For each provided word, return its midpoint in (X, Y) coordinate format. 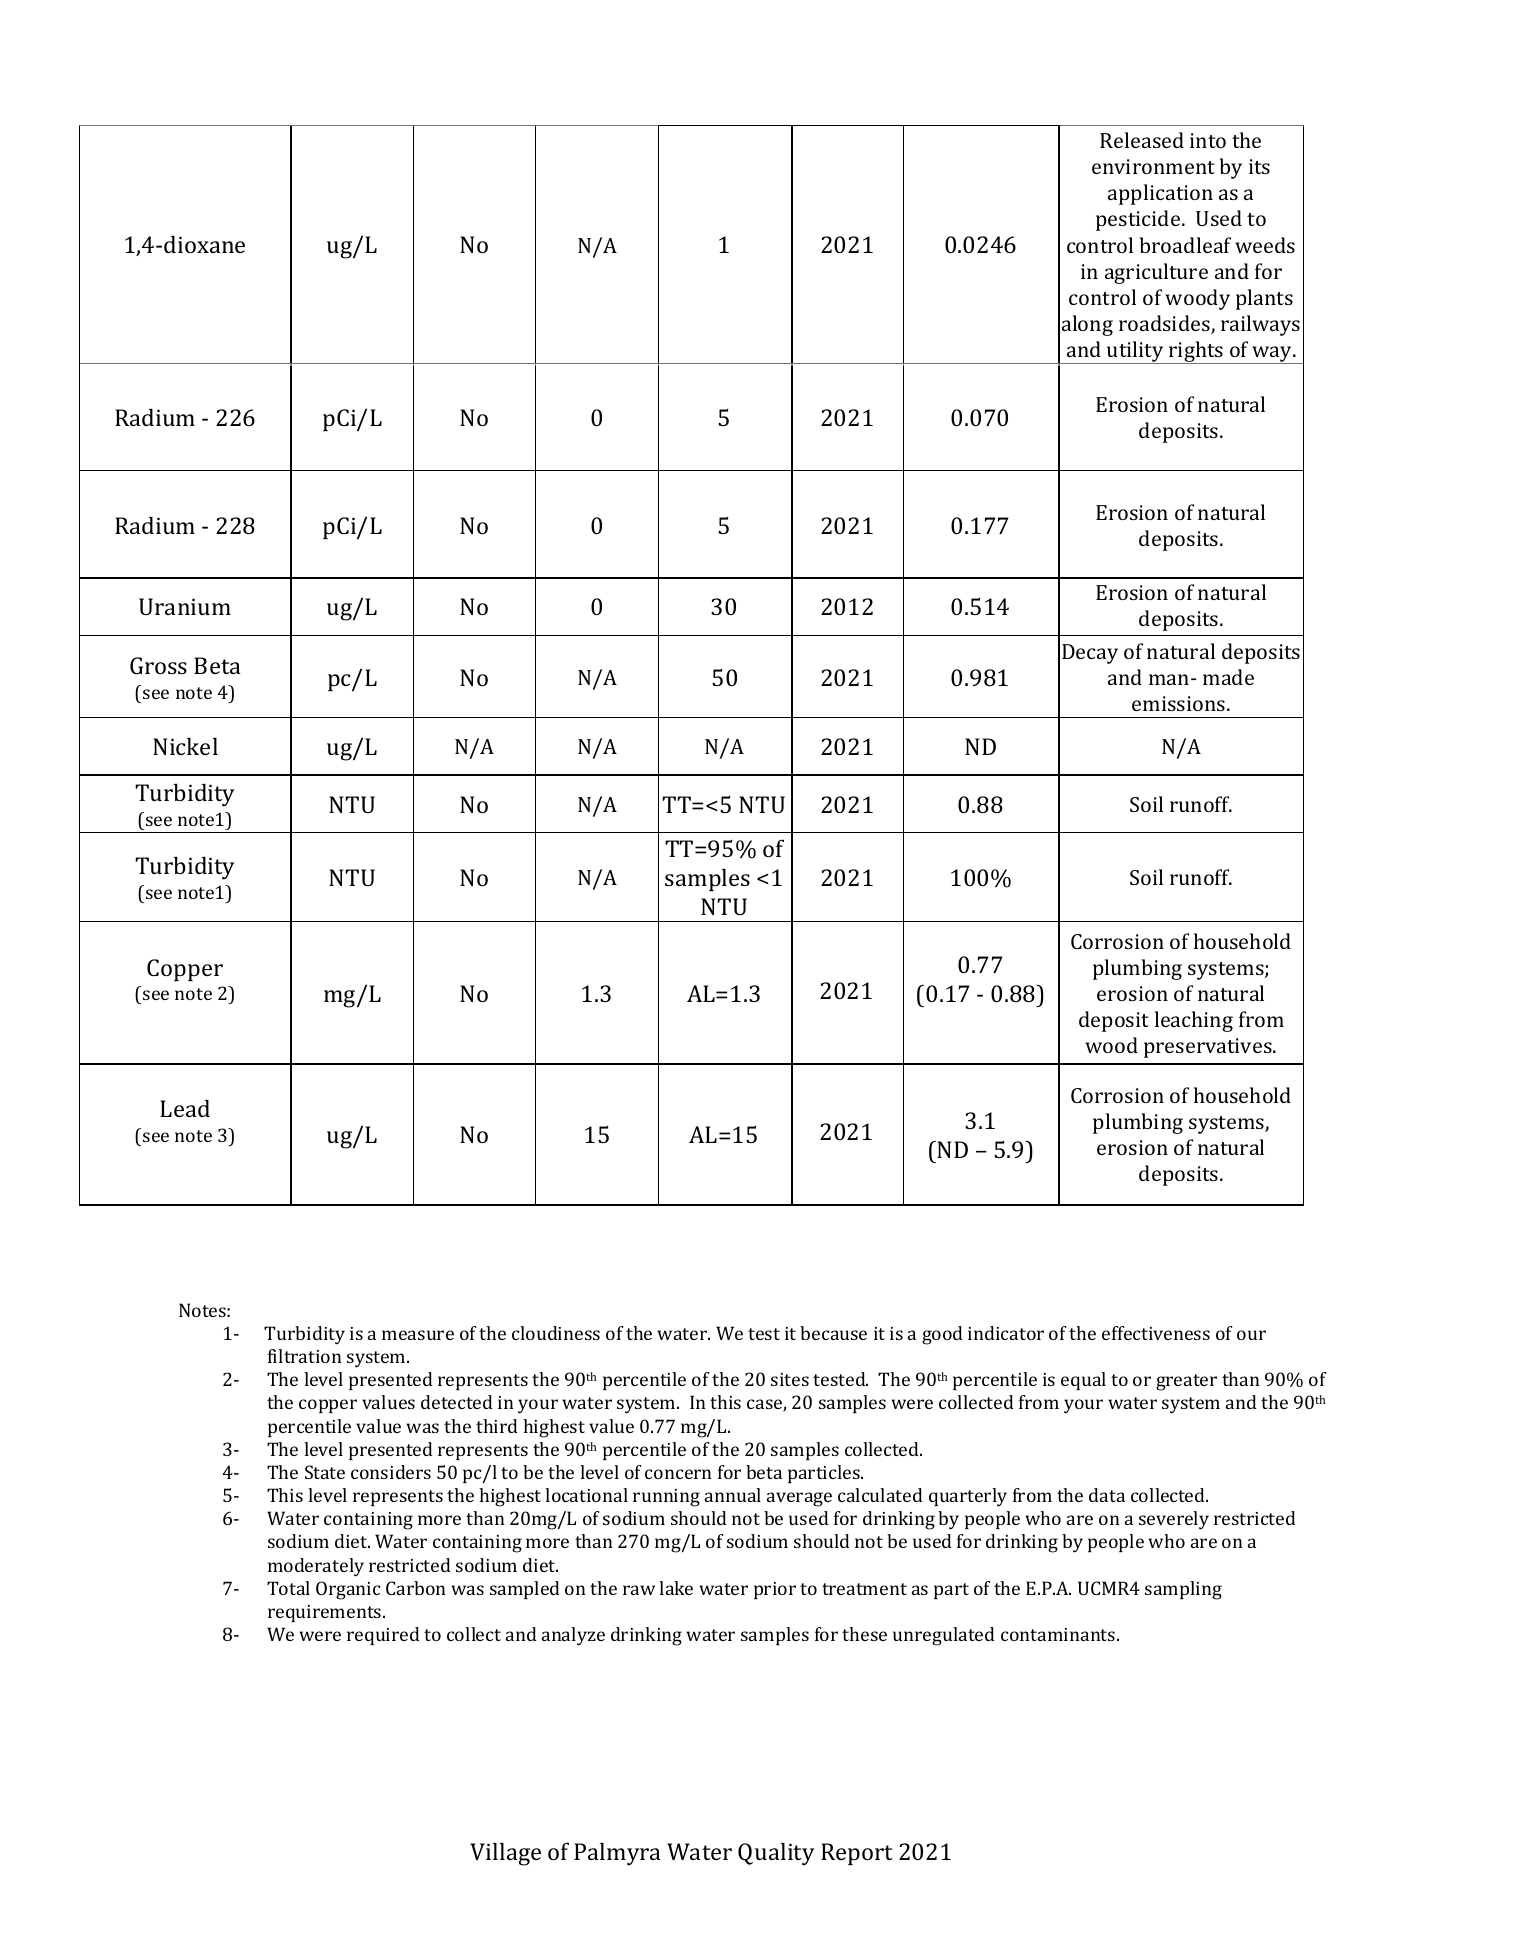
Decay (1090, 654)
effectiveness (1156, 1333)
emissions (1180, 703)
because (833, 1333)
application (1160, 194)
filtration (305, 1356)
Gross (158, 665)
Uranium (185, 606)
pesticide (1139, 220)
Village (505, 1854)
